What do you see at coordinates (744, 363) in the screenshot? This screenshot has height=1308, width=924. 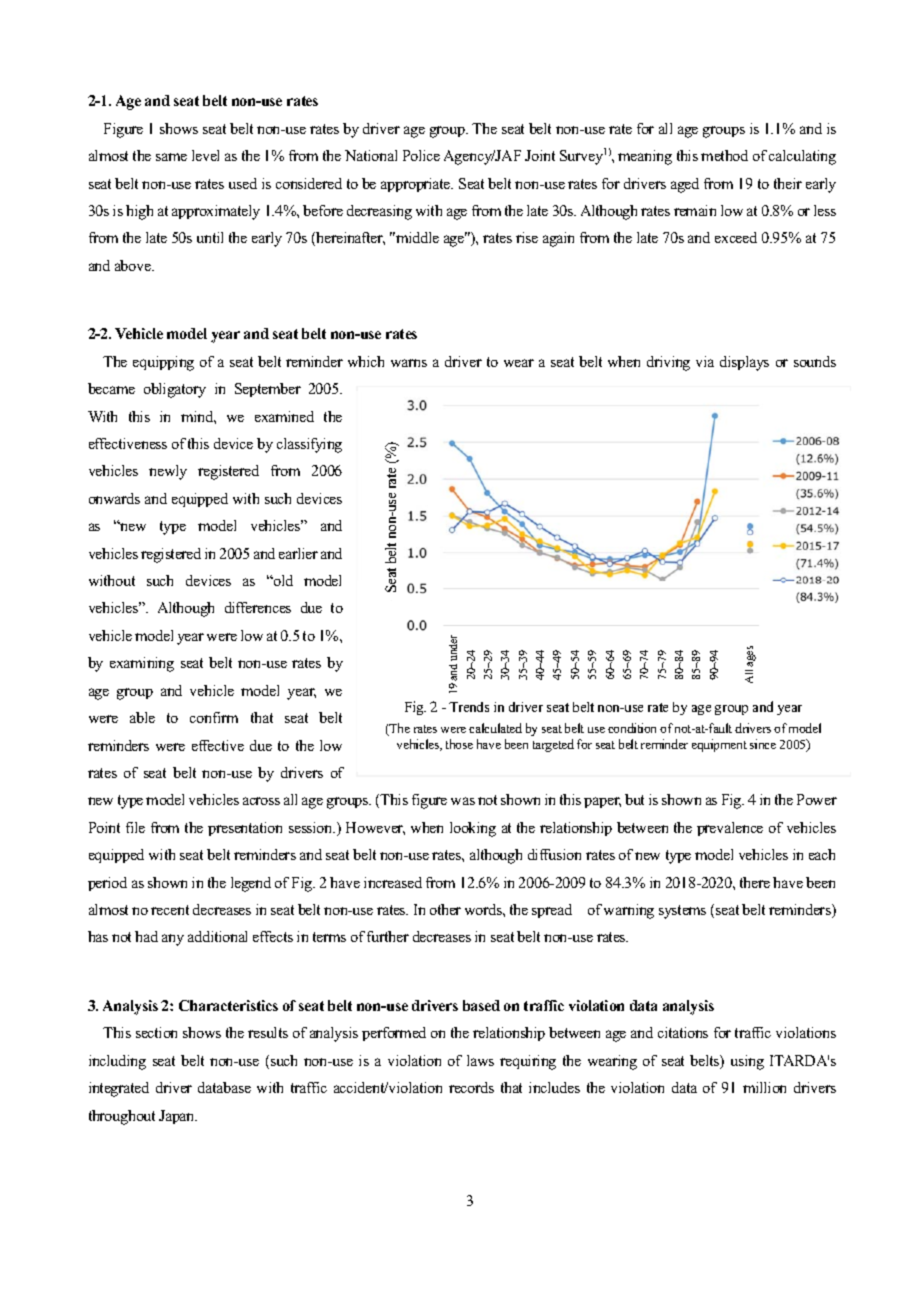 I see `displays` at bounding box center [744, 363].
